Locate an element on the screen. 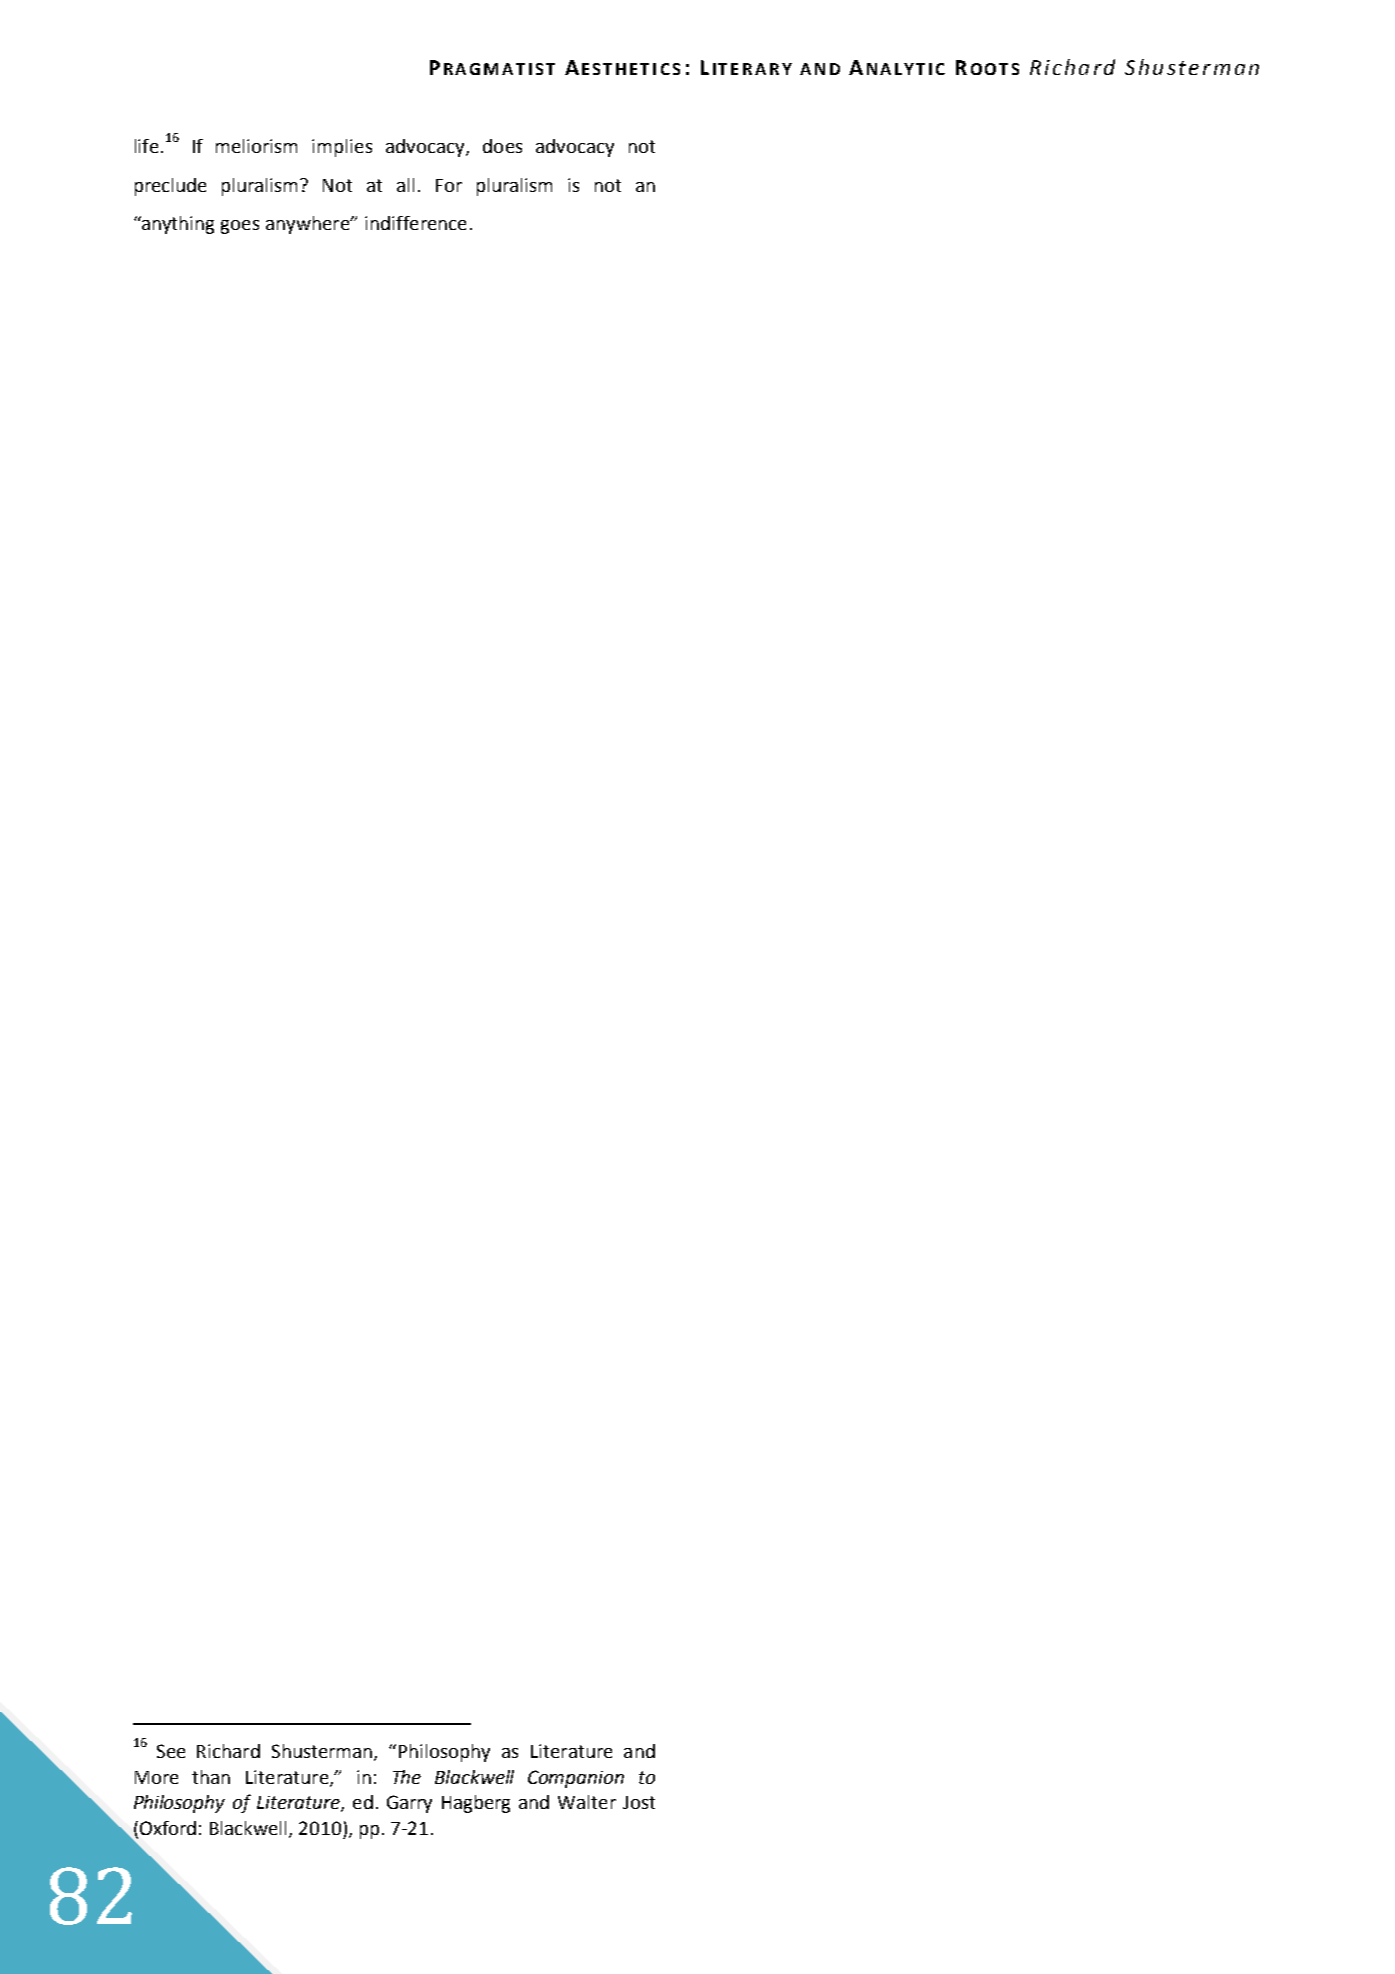 The width and height of the screenshot is (1395, 1974). all is located at coordinates (405, 185).
